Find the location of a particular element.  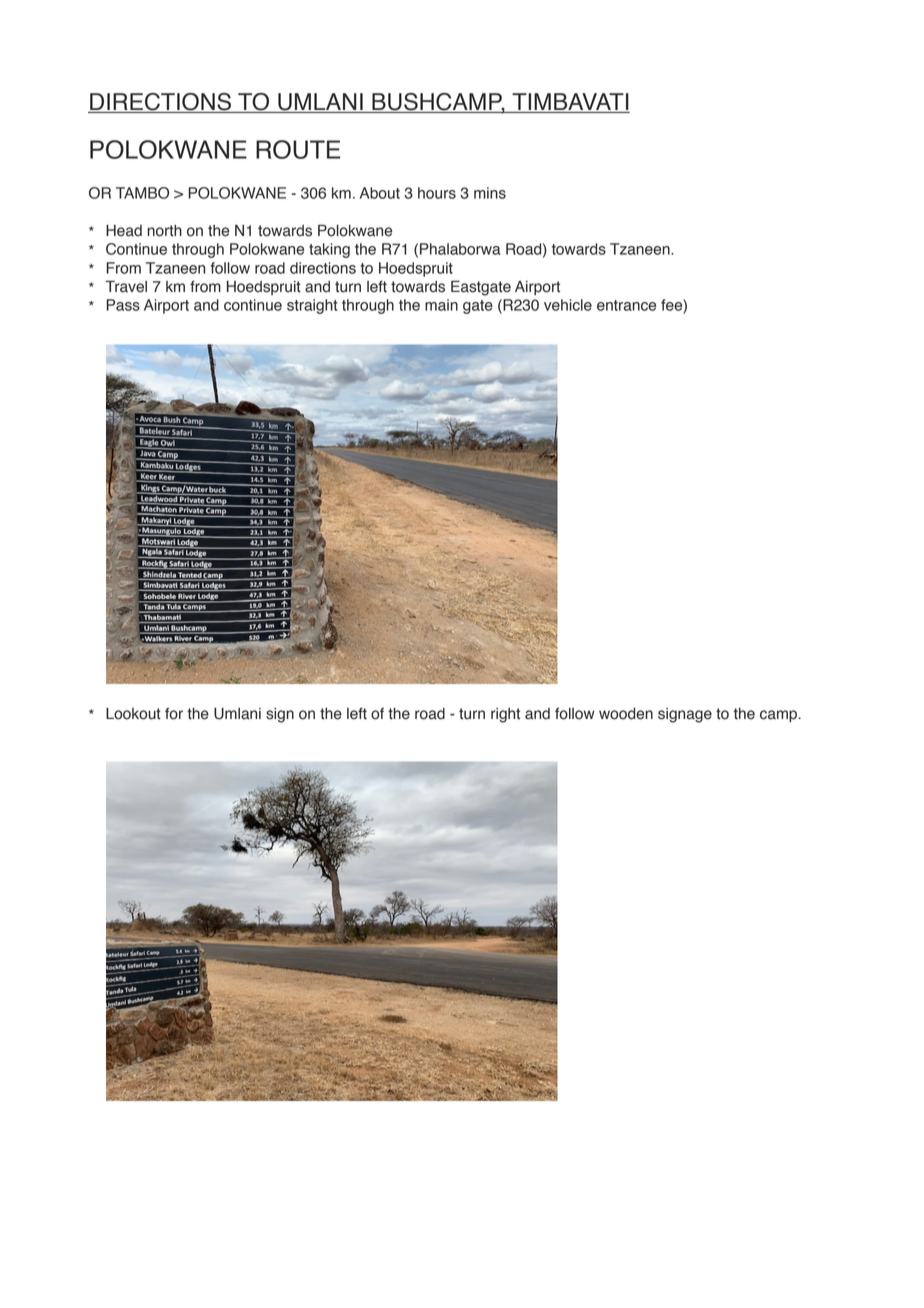

vehicle is located at coordinates (568, 305).
